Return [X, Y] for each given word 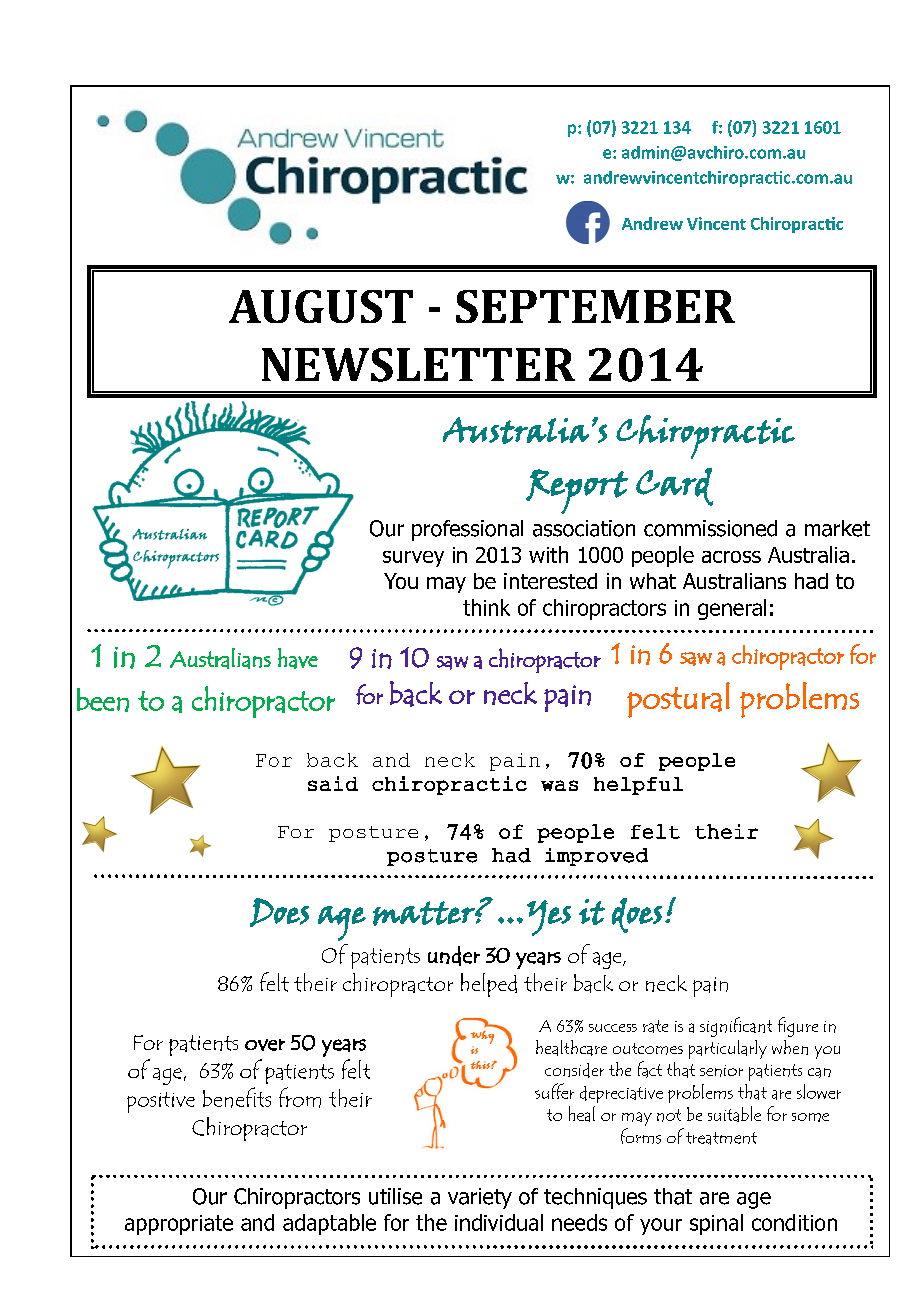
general [732, 609]
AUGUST [321, 306]
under [454, 956]
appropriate [179, 1225]
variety [480, 1198]
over [265, 1045]
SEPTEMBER [595, 306]
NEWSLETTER [418, 365]
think [486, 607]
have [298, 658]
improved [596, 857]
